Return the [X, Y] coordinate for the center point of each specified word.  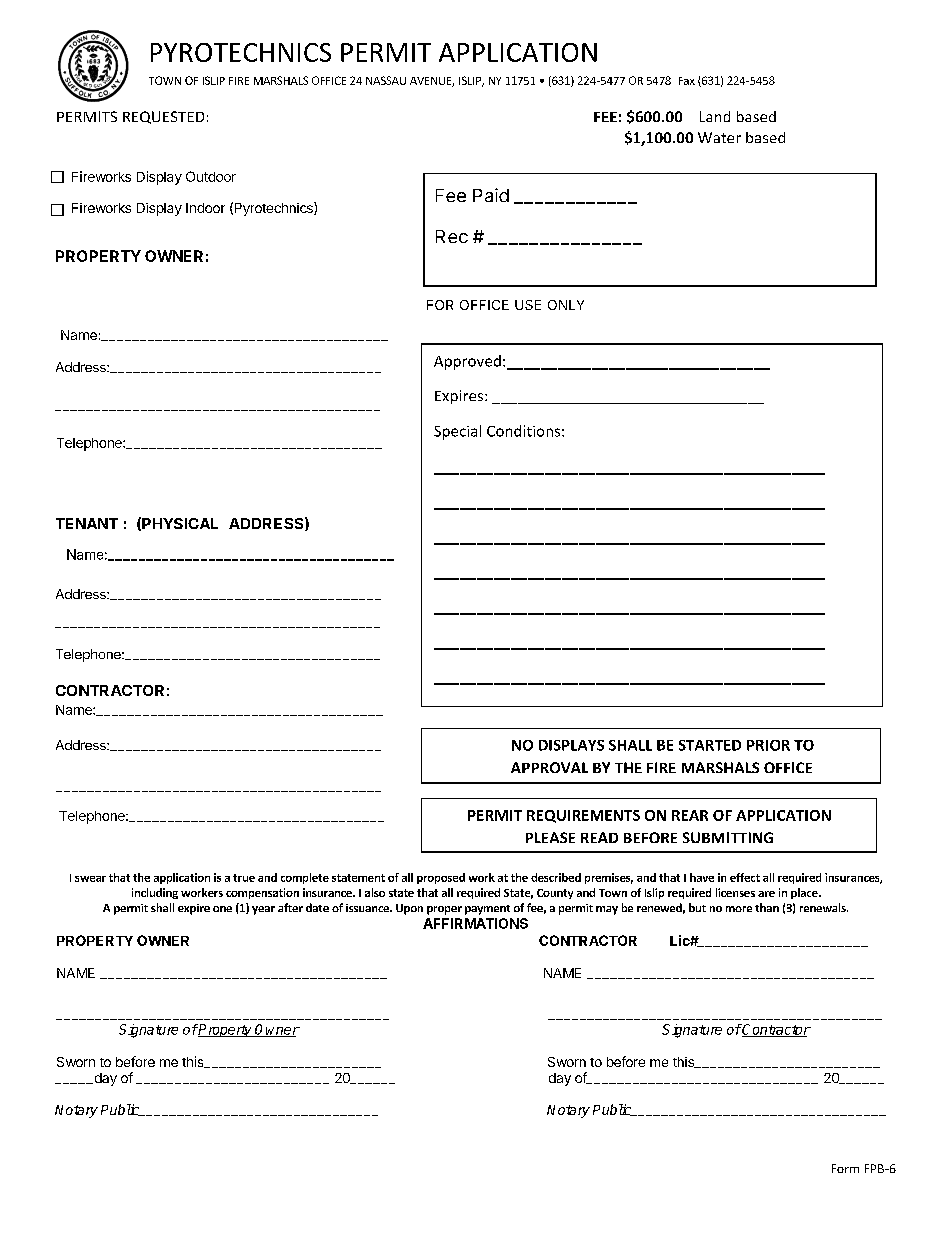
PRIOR [768, 745]
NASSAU [386, 80]
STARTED [710, 745]
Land [715, 116]
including [155, 893]
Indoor [205, 208]
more [739, 909]
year [263, 910]
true [244, 878]
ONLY [566, 305]
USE [528, 305]
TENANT [87, 523]
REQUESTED [163, 117]
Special [457, 432]
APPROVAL [549, 767]
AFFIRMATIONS [475, 923]
